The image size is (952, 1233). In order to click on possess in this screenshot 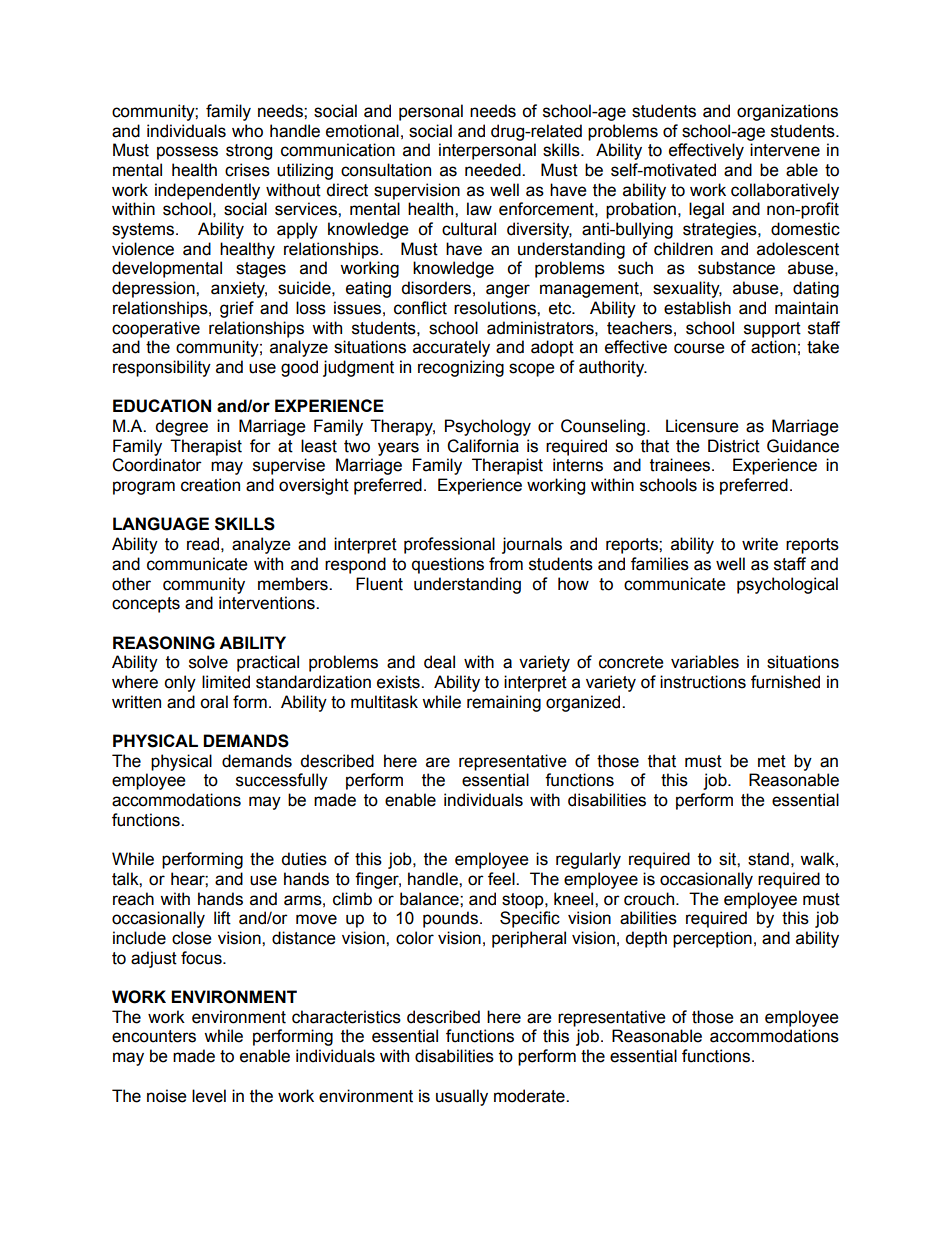, I will do `click(187, 153)`.
